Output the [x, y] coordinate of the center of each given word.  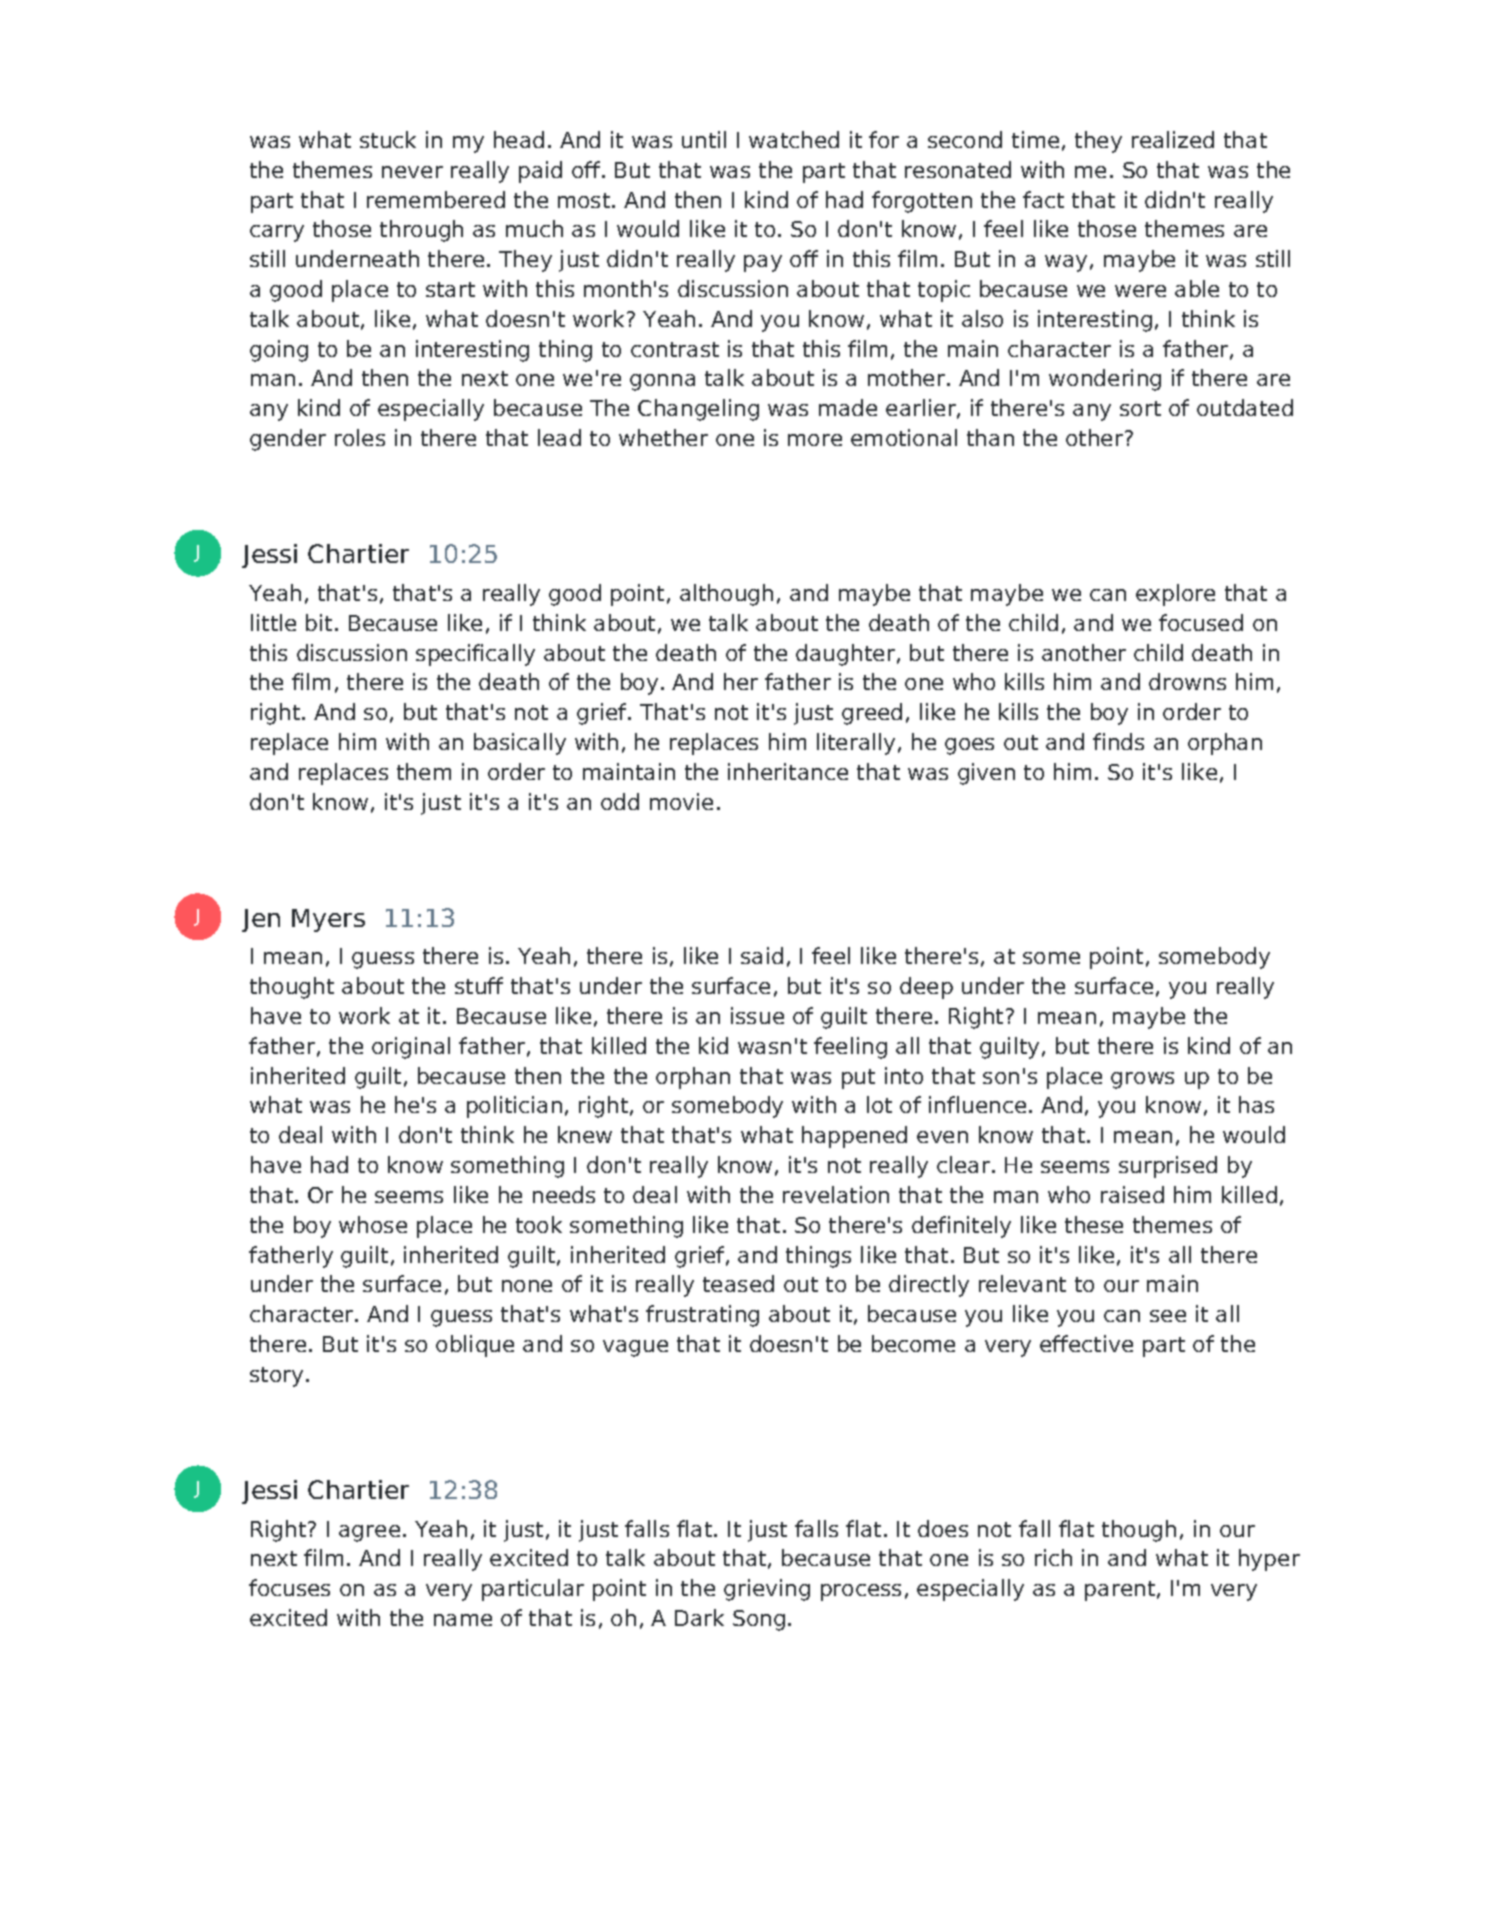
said [762, 955]
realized [1173, 139]
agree [369, 1533]
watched [794, 139]
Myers [328, 920]
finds [1118, 741]
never [412, 172]
